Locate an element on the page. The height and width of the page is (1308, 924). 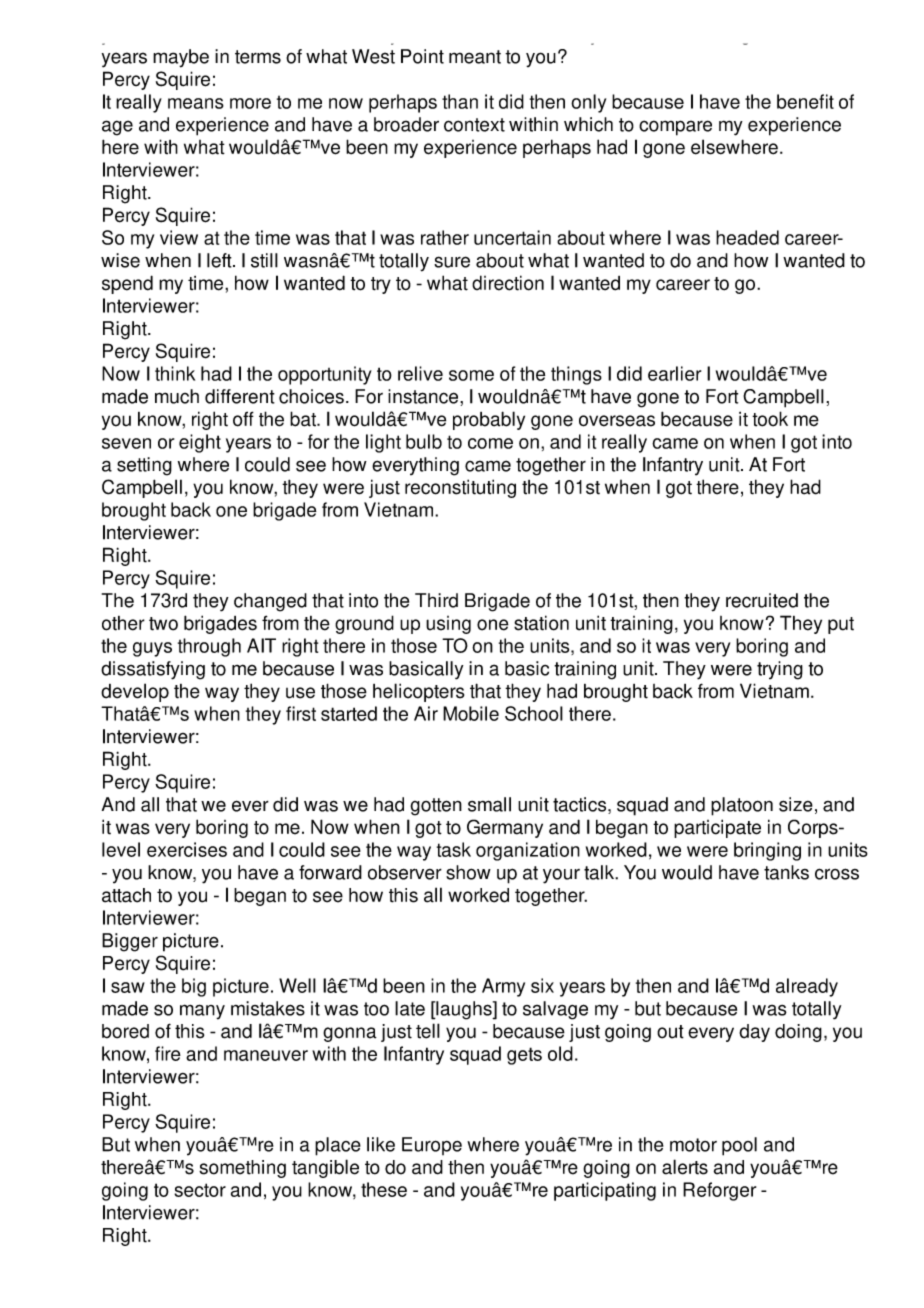
compare is located at coordinates (675, 128).
